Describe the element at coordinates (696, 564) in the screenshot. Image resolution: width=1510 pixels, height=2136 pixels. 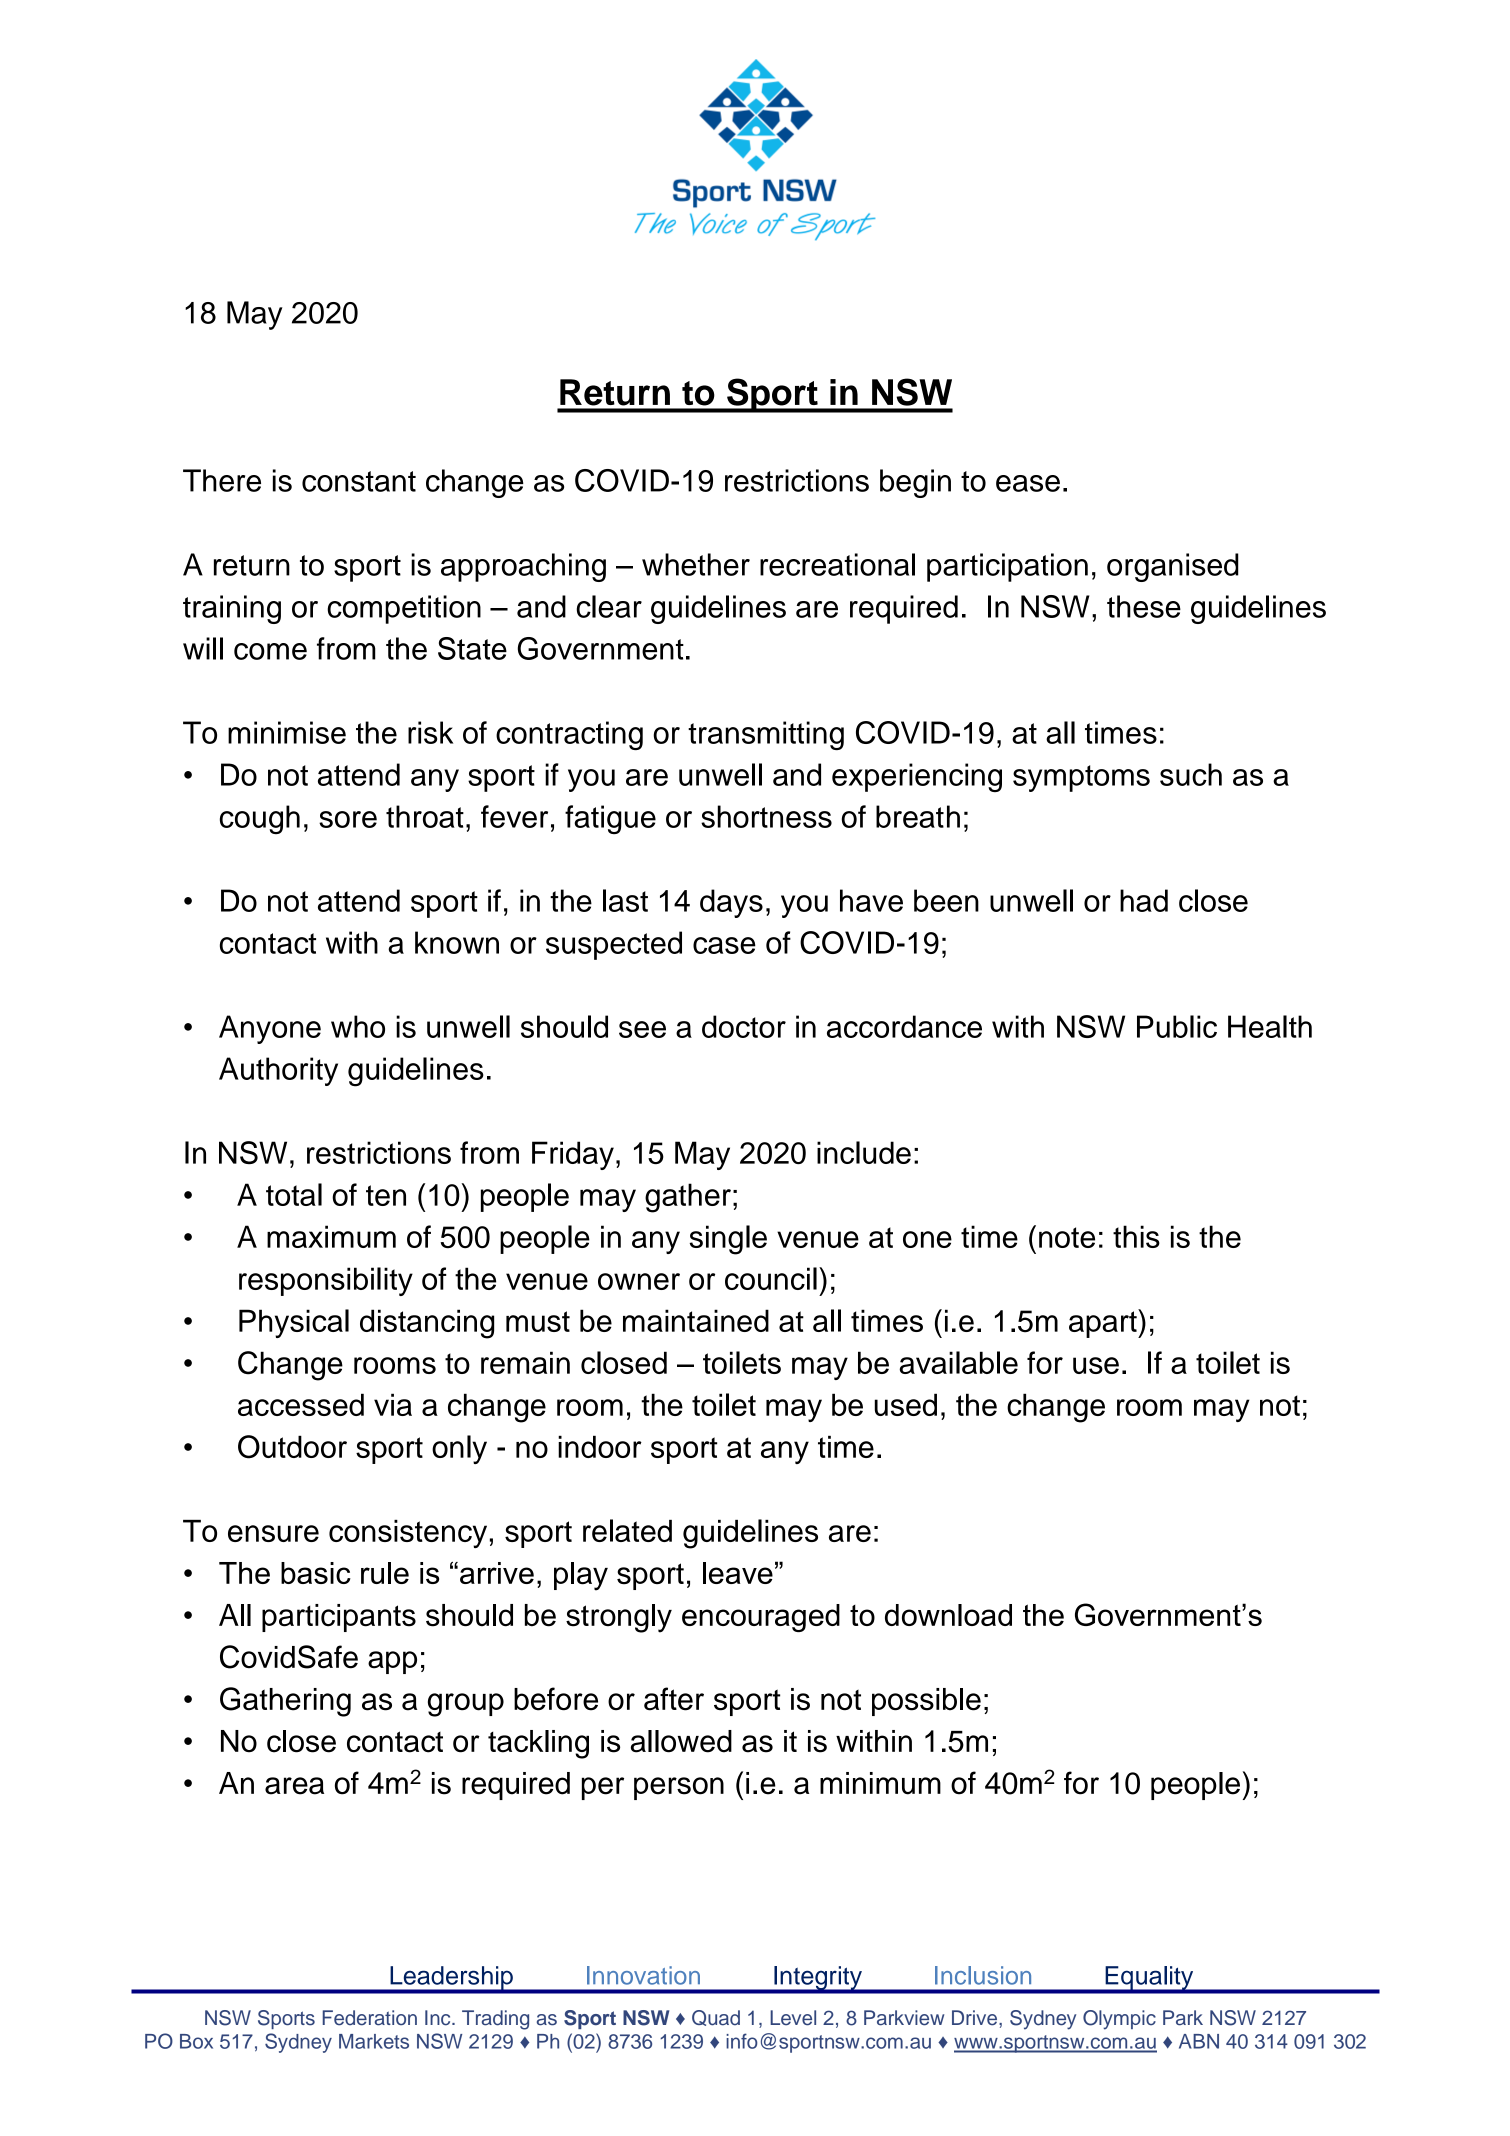
I see `whether` at that location.
